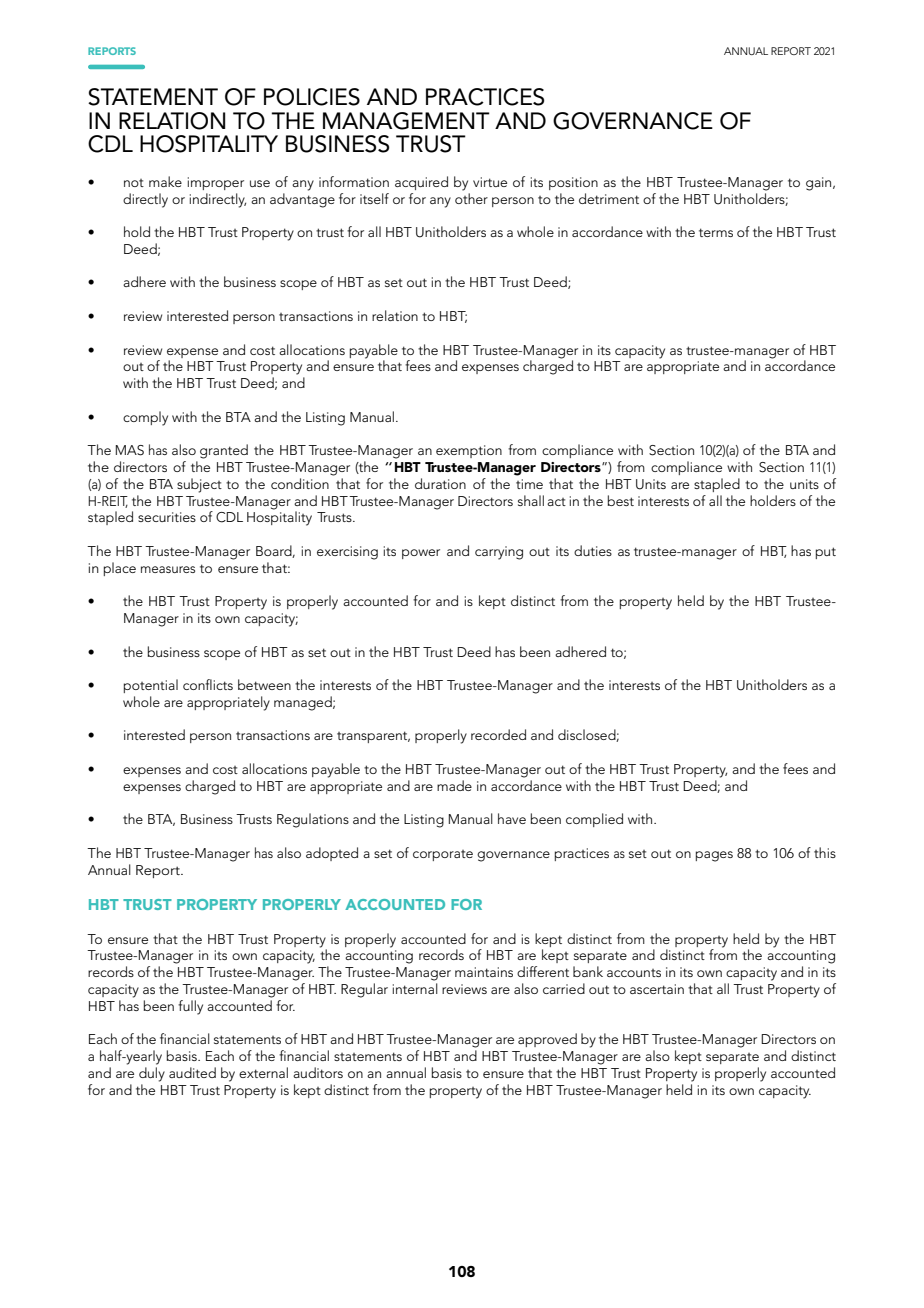 Image resolution: width=924 pixels, height=1308 pixels. What do you see at coordinates (208, 684) in the screenshot?
I see `conflicts` at bounding box center [208, 684].
